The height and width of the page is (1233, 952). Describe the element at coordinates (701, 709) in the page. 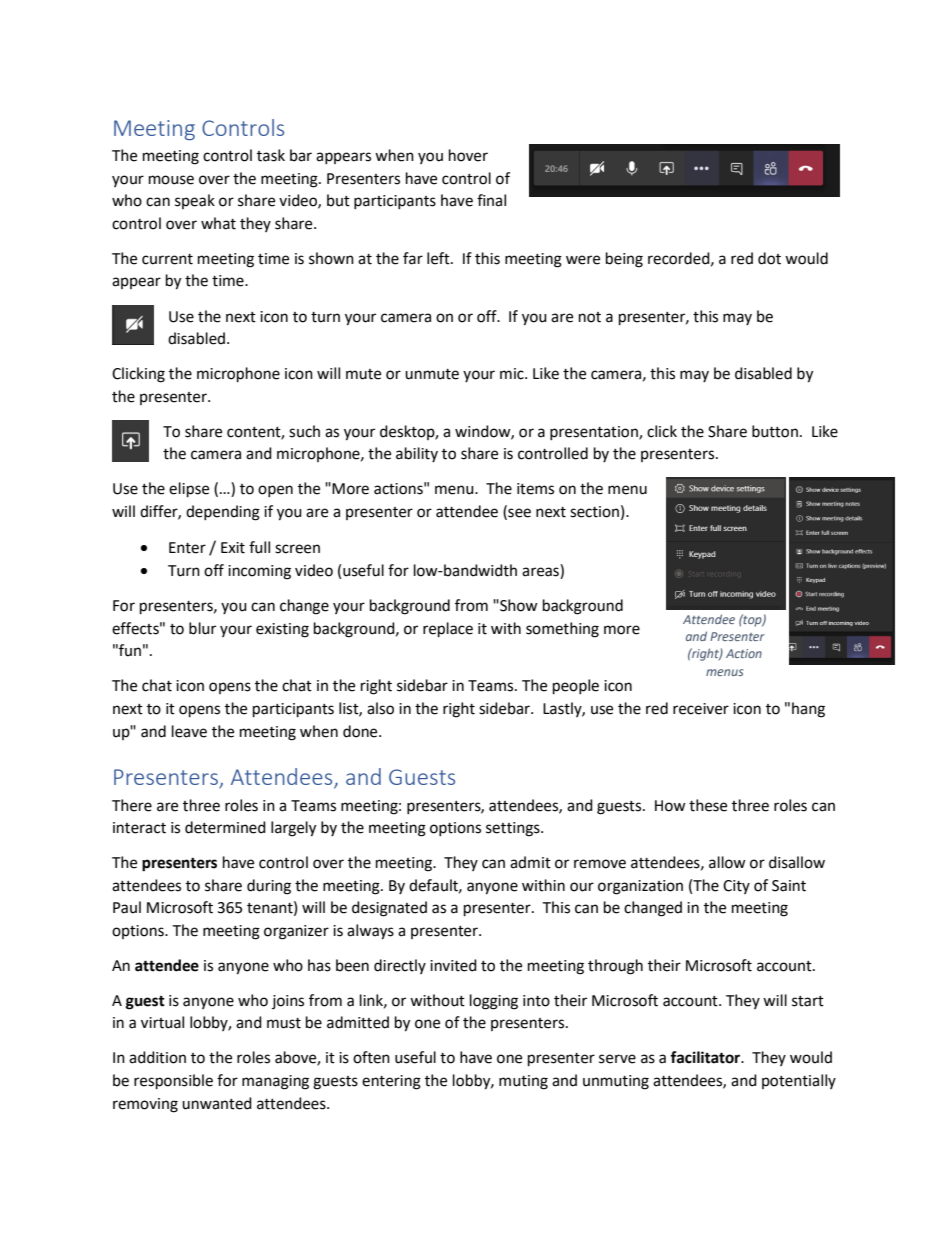

I see `receiver` at that location.
